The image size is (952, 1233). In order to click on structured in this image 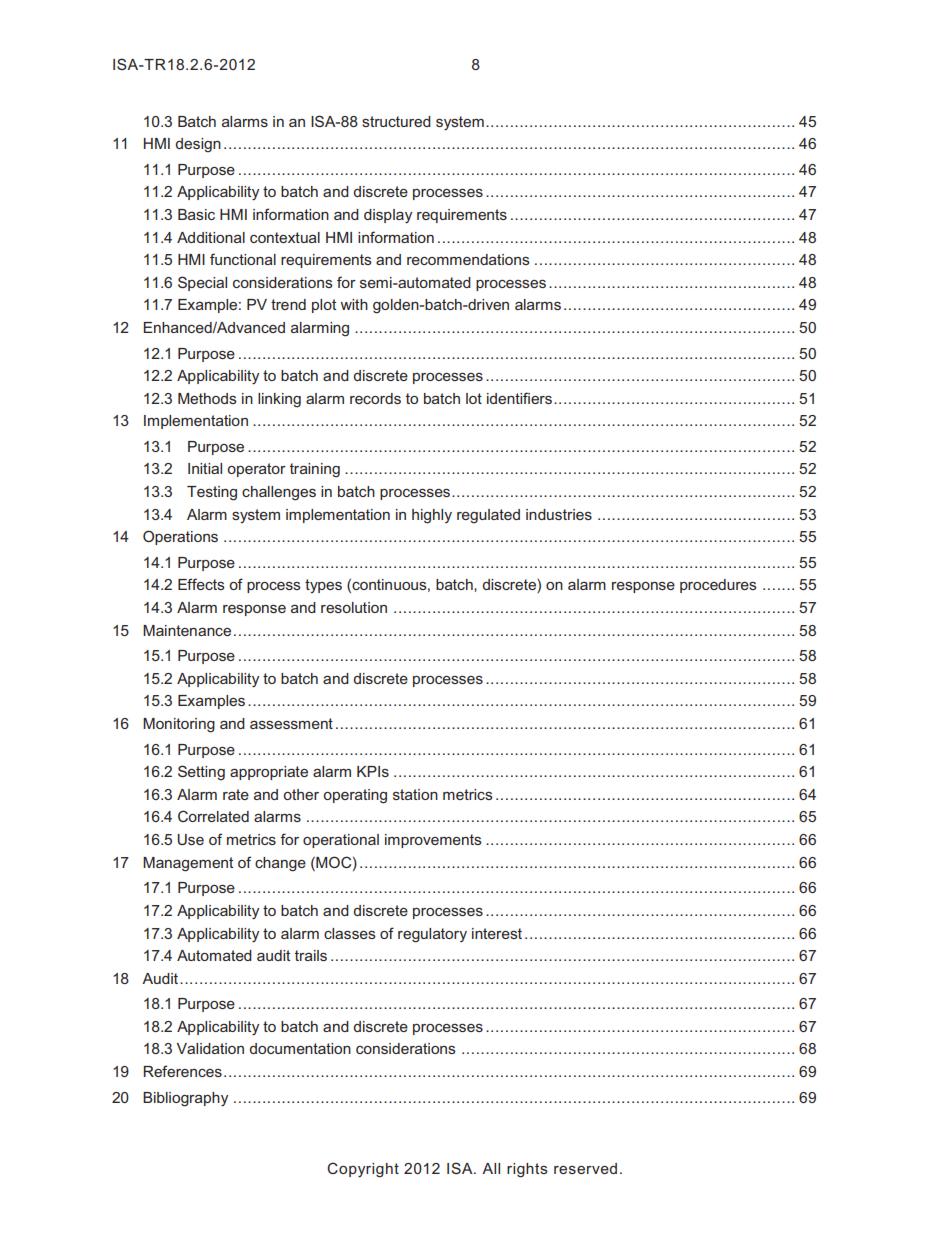, I will do `click(396, 121)`.
